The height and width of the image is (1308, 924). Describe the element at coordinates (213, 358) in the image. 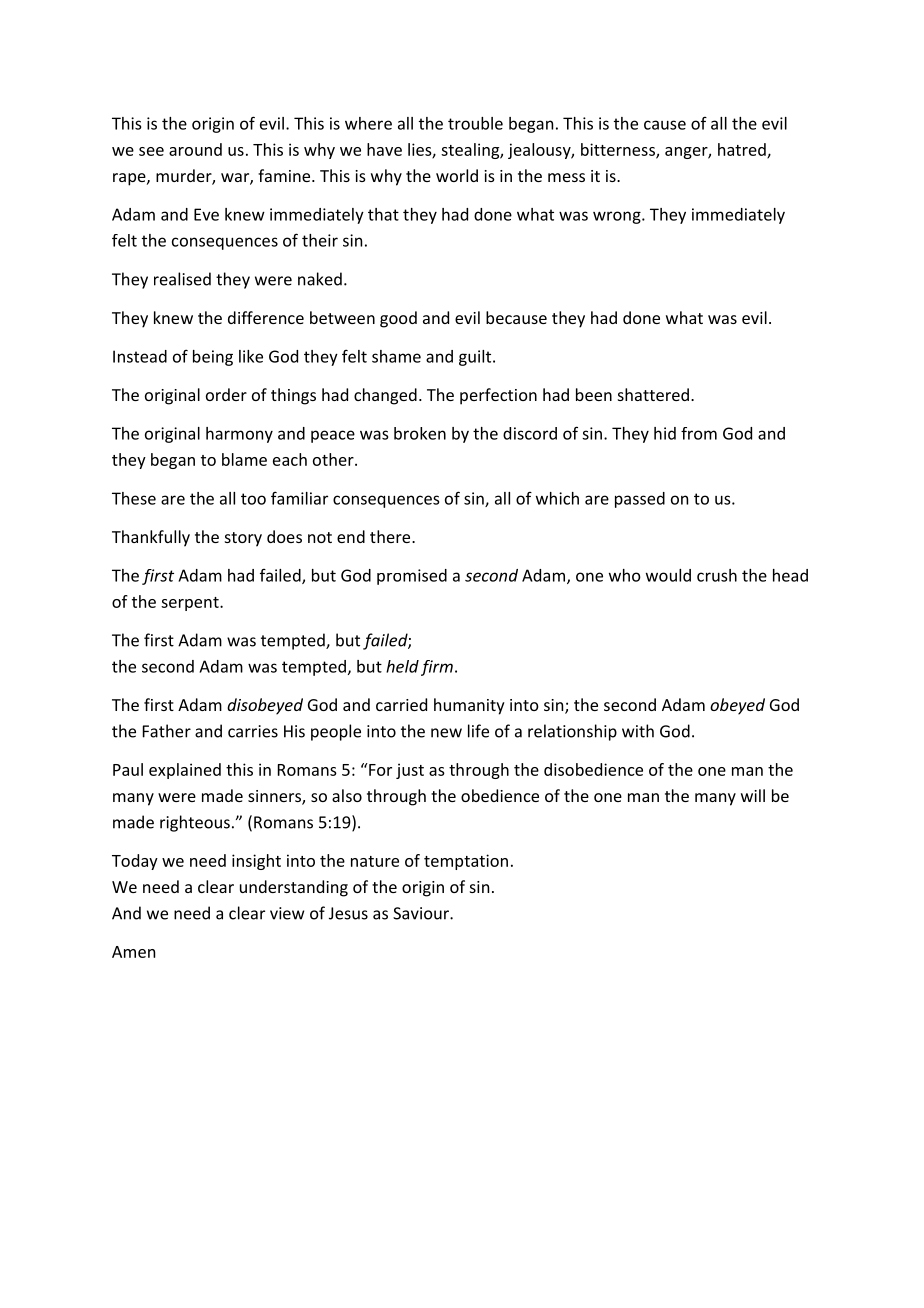

I see `being` at that location.
